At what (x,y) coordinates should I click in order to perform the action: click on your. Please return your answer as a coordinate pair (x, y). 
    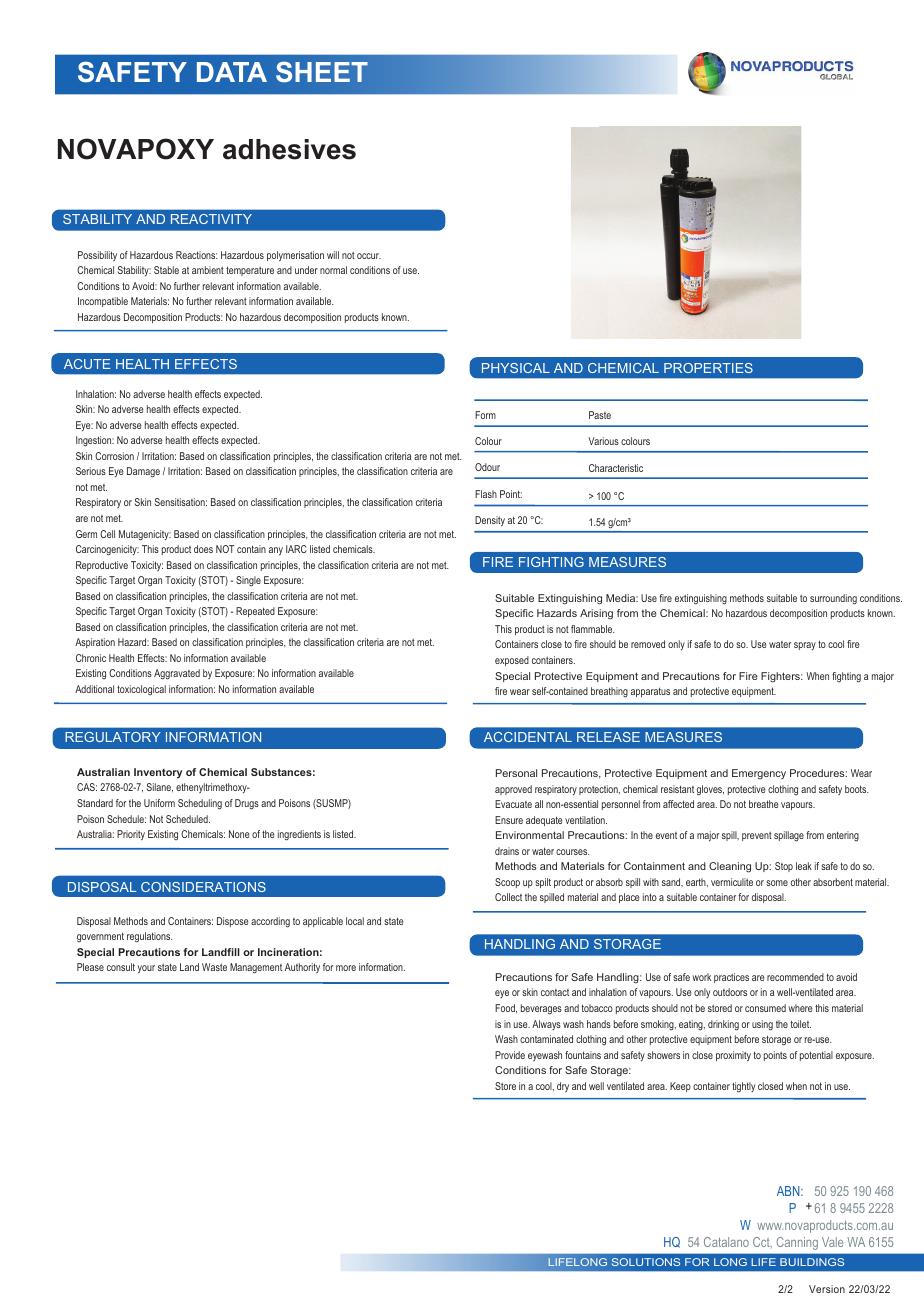
    Looking at the image, I should click on (146, 969).
